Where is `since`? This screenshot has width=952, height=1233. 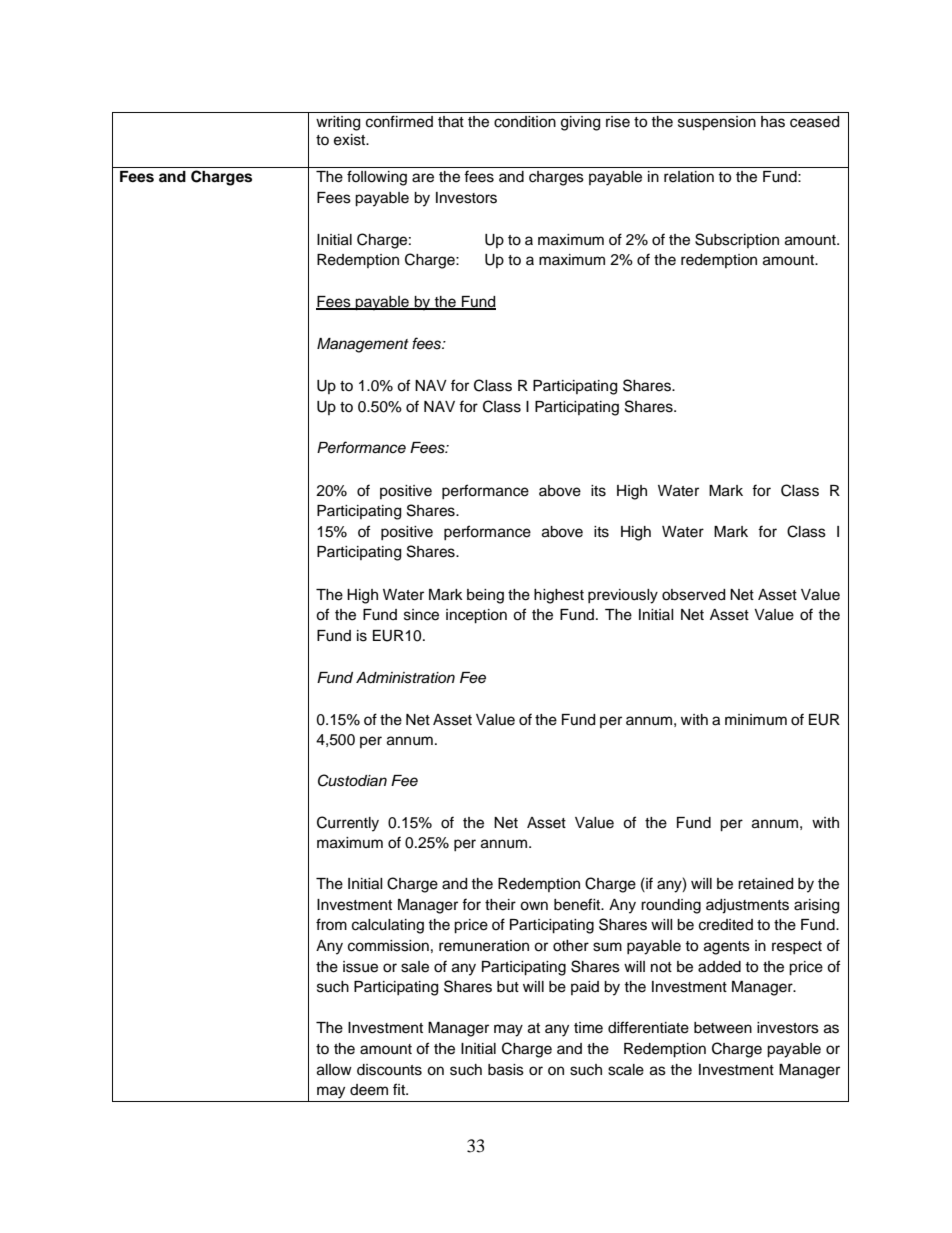 since is located at coordinates (421, 615).
